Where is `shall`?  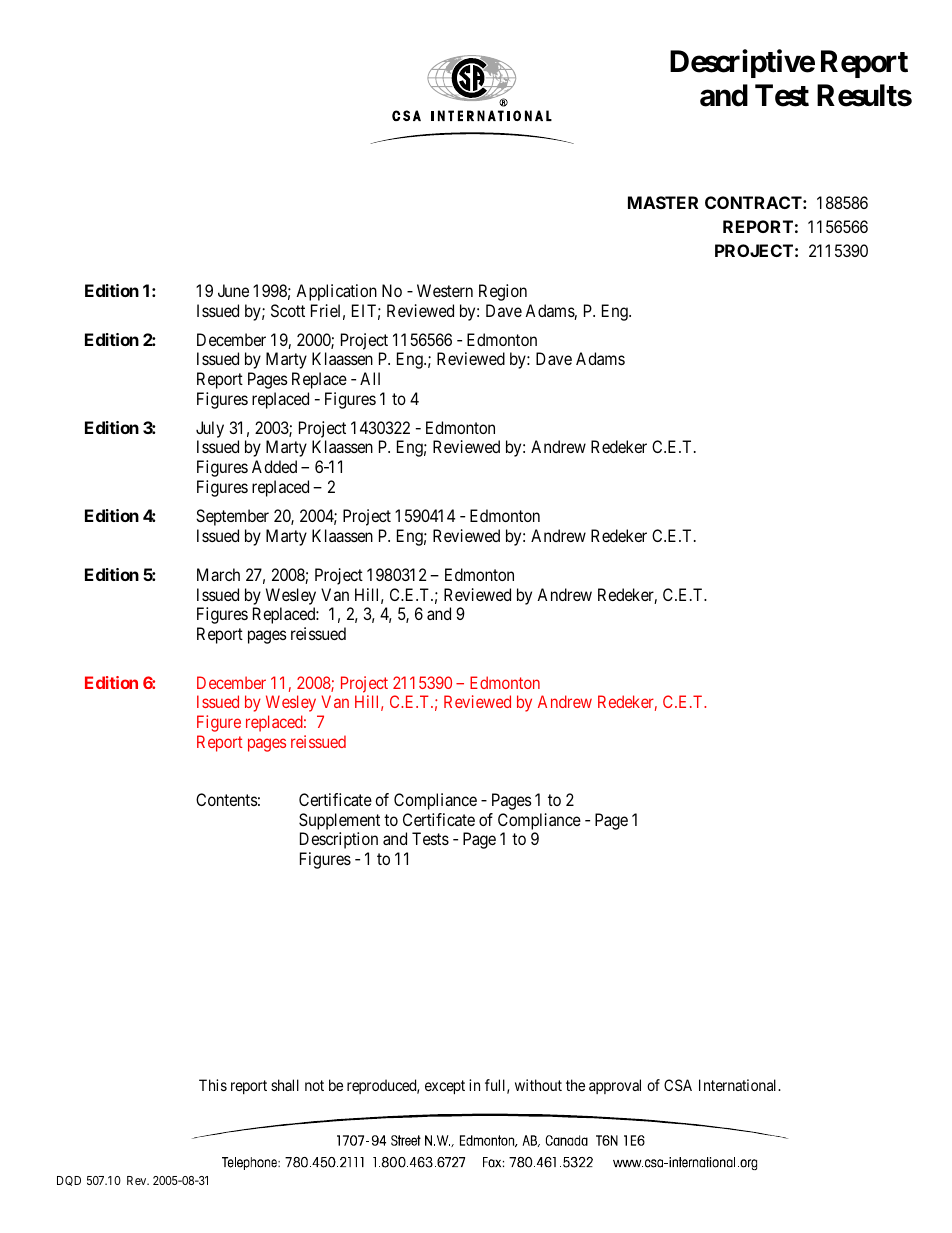
shall is located at coordinates (285, 1085).
